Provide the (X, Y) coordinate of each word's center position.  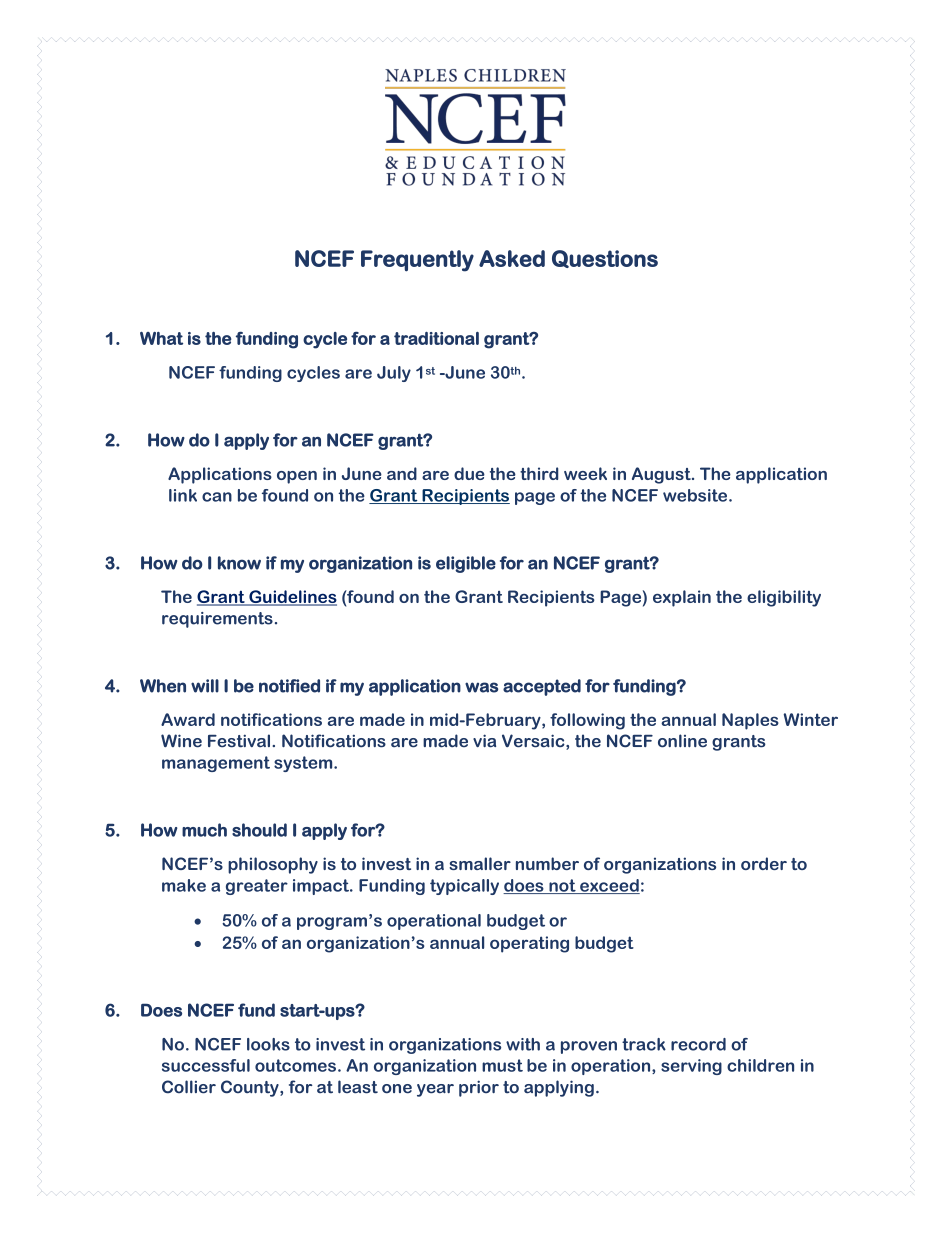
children (760, 1065)
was (481, 687)
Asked (512, 258)
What (161, 338)
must (502, 1065)
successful (206, 1065)
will (205, 686)
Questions (605, 259)
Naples (750, 721)
